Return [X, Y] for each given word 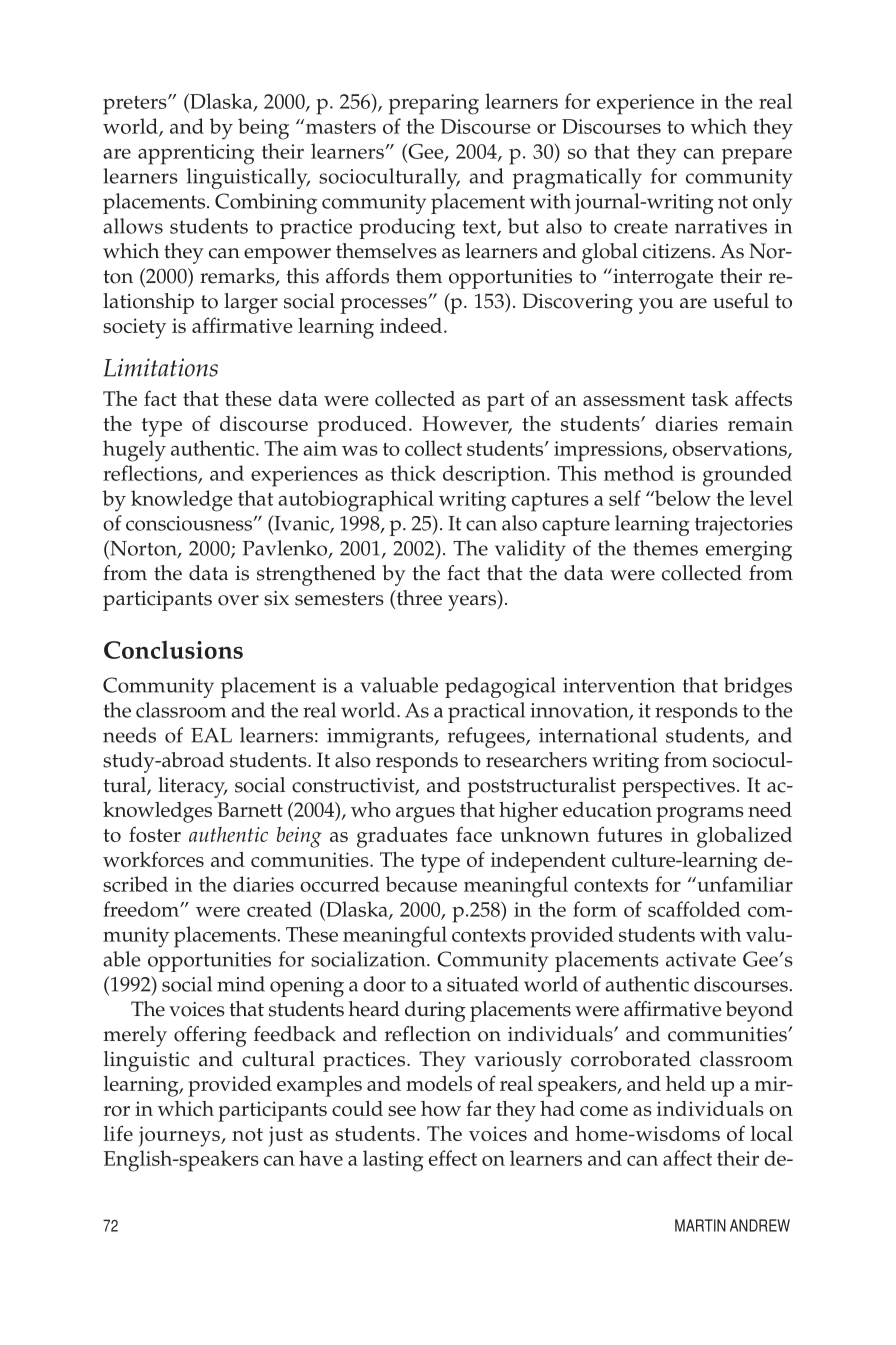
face [474, 834]
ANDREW [760, 1225]
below [682, 498]
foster [155, 834]
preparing [434, 104]
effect [453, 1158]
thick [413, 473]
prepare [757, 157]
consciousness [190, 523]
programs [700, 815]
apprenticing [196, 154]
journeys [180, 1136]
